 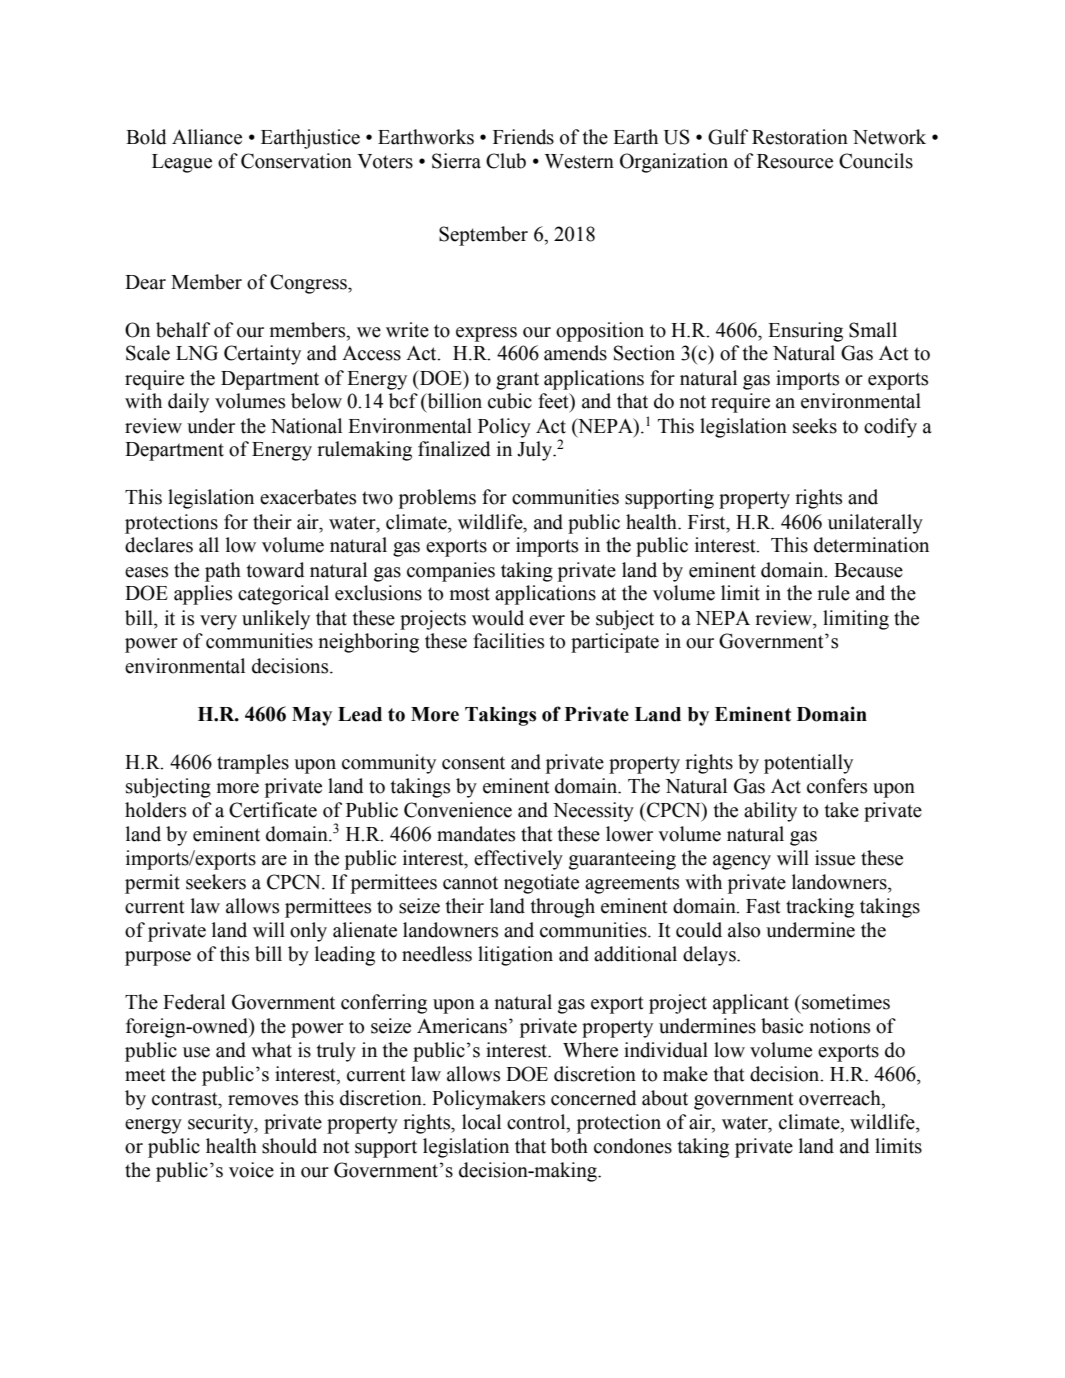 I want to click on potentially, so click(x=808, y=764).
